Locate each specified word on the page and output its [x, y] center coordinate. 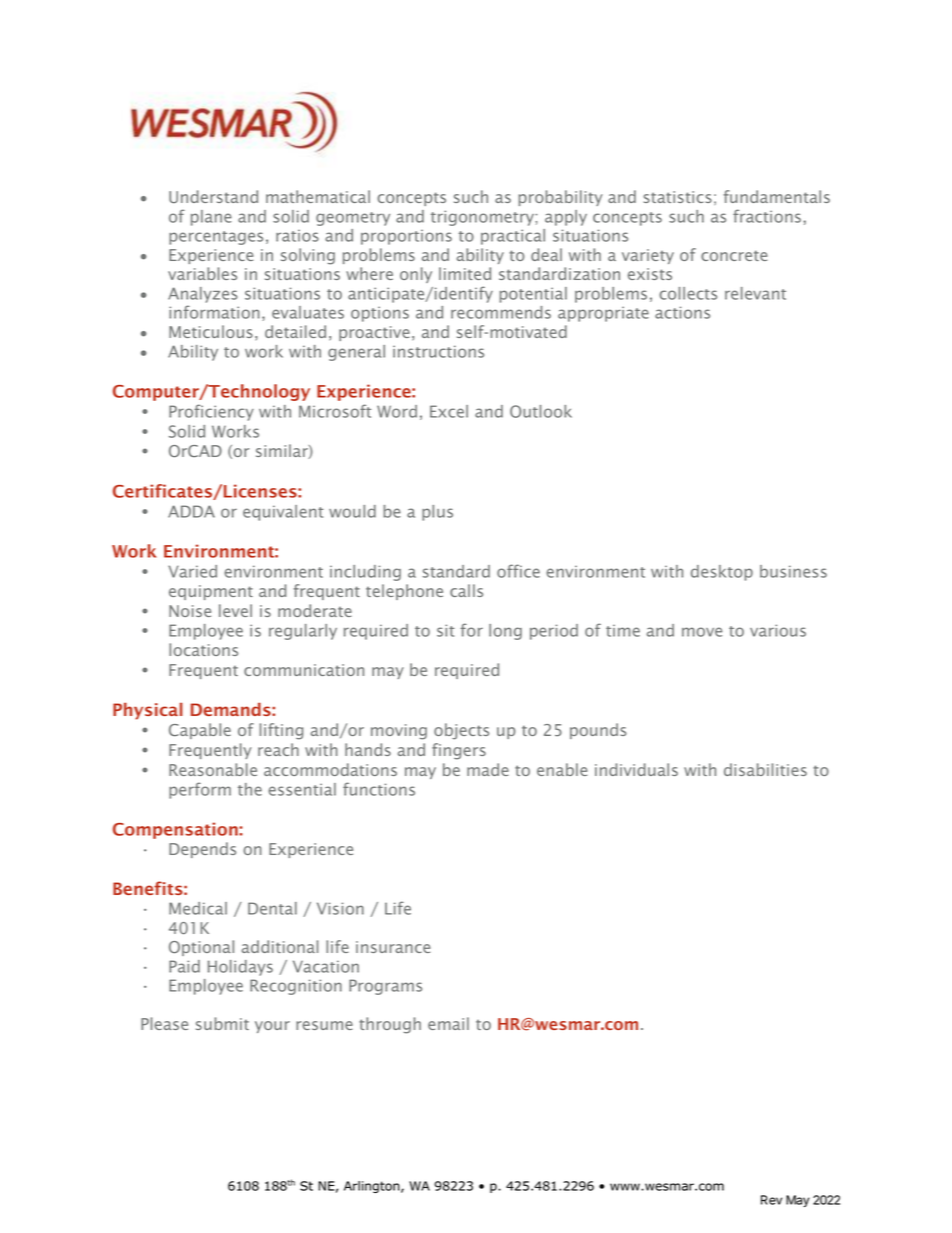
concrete [734, 255]
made [488, 769]
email [448, 1023]
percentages [216, 238]
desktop [722, 573]
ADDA [191, 511]
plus [437, 513]
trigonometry [483, 218]
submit [222, 1023]
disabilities [765, 769]
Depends [202, 850]
